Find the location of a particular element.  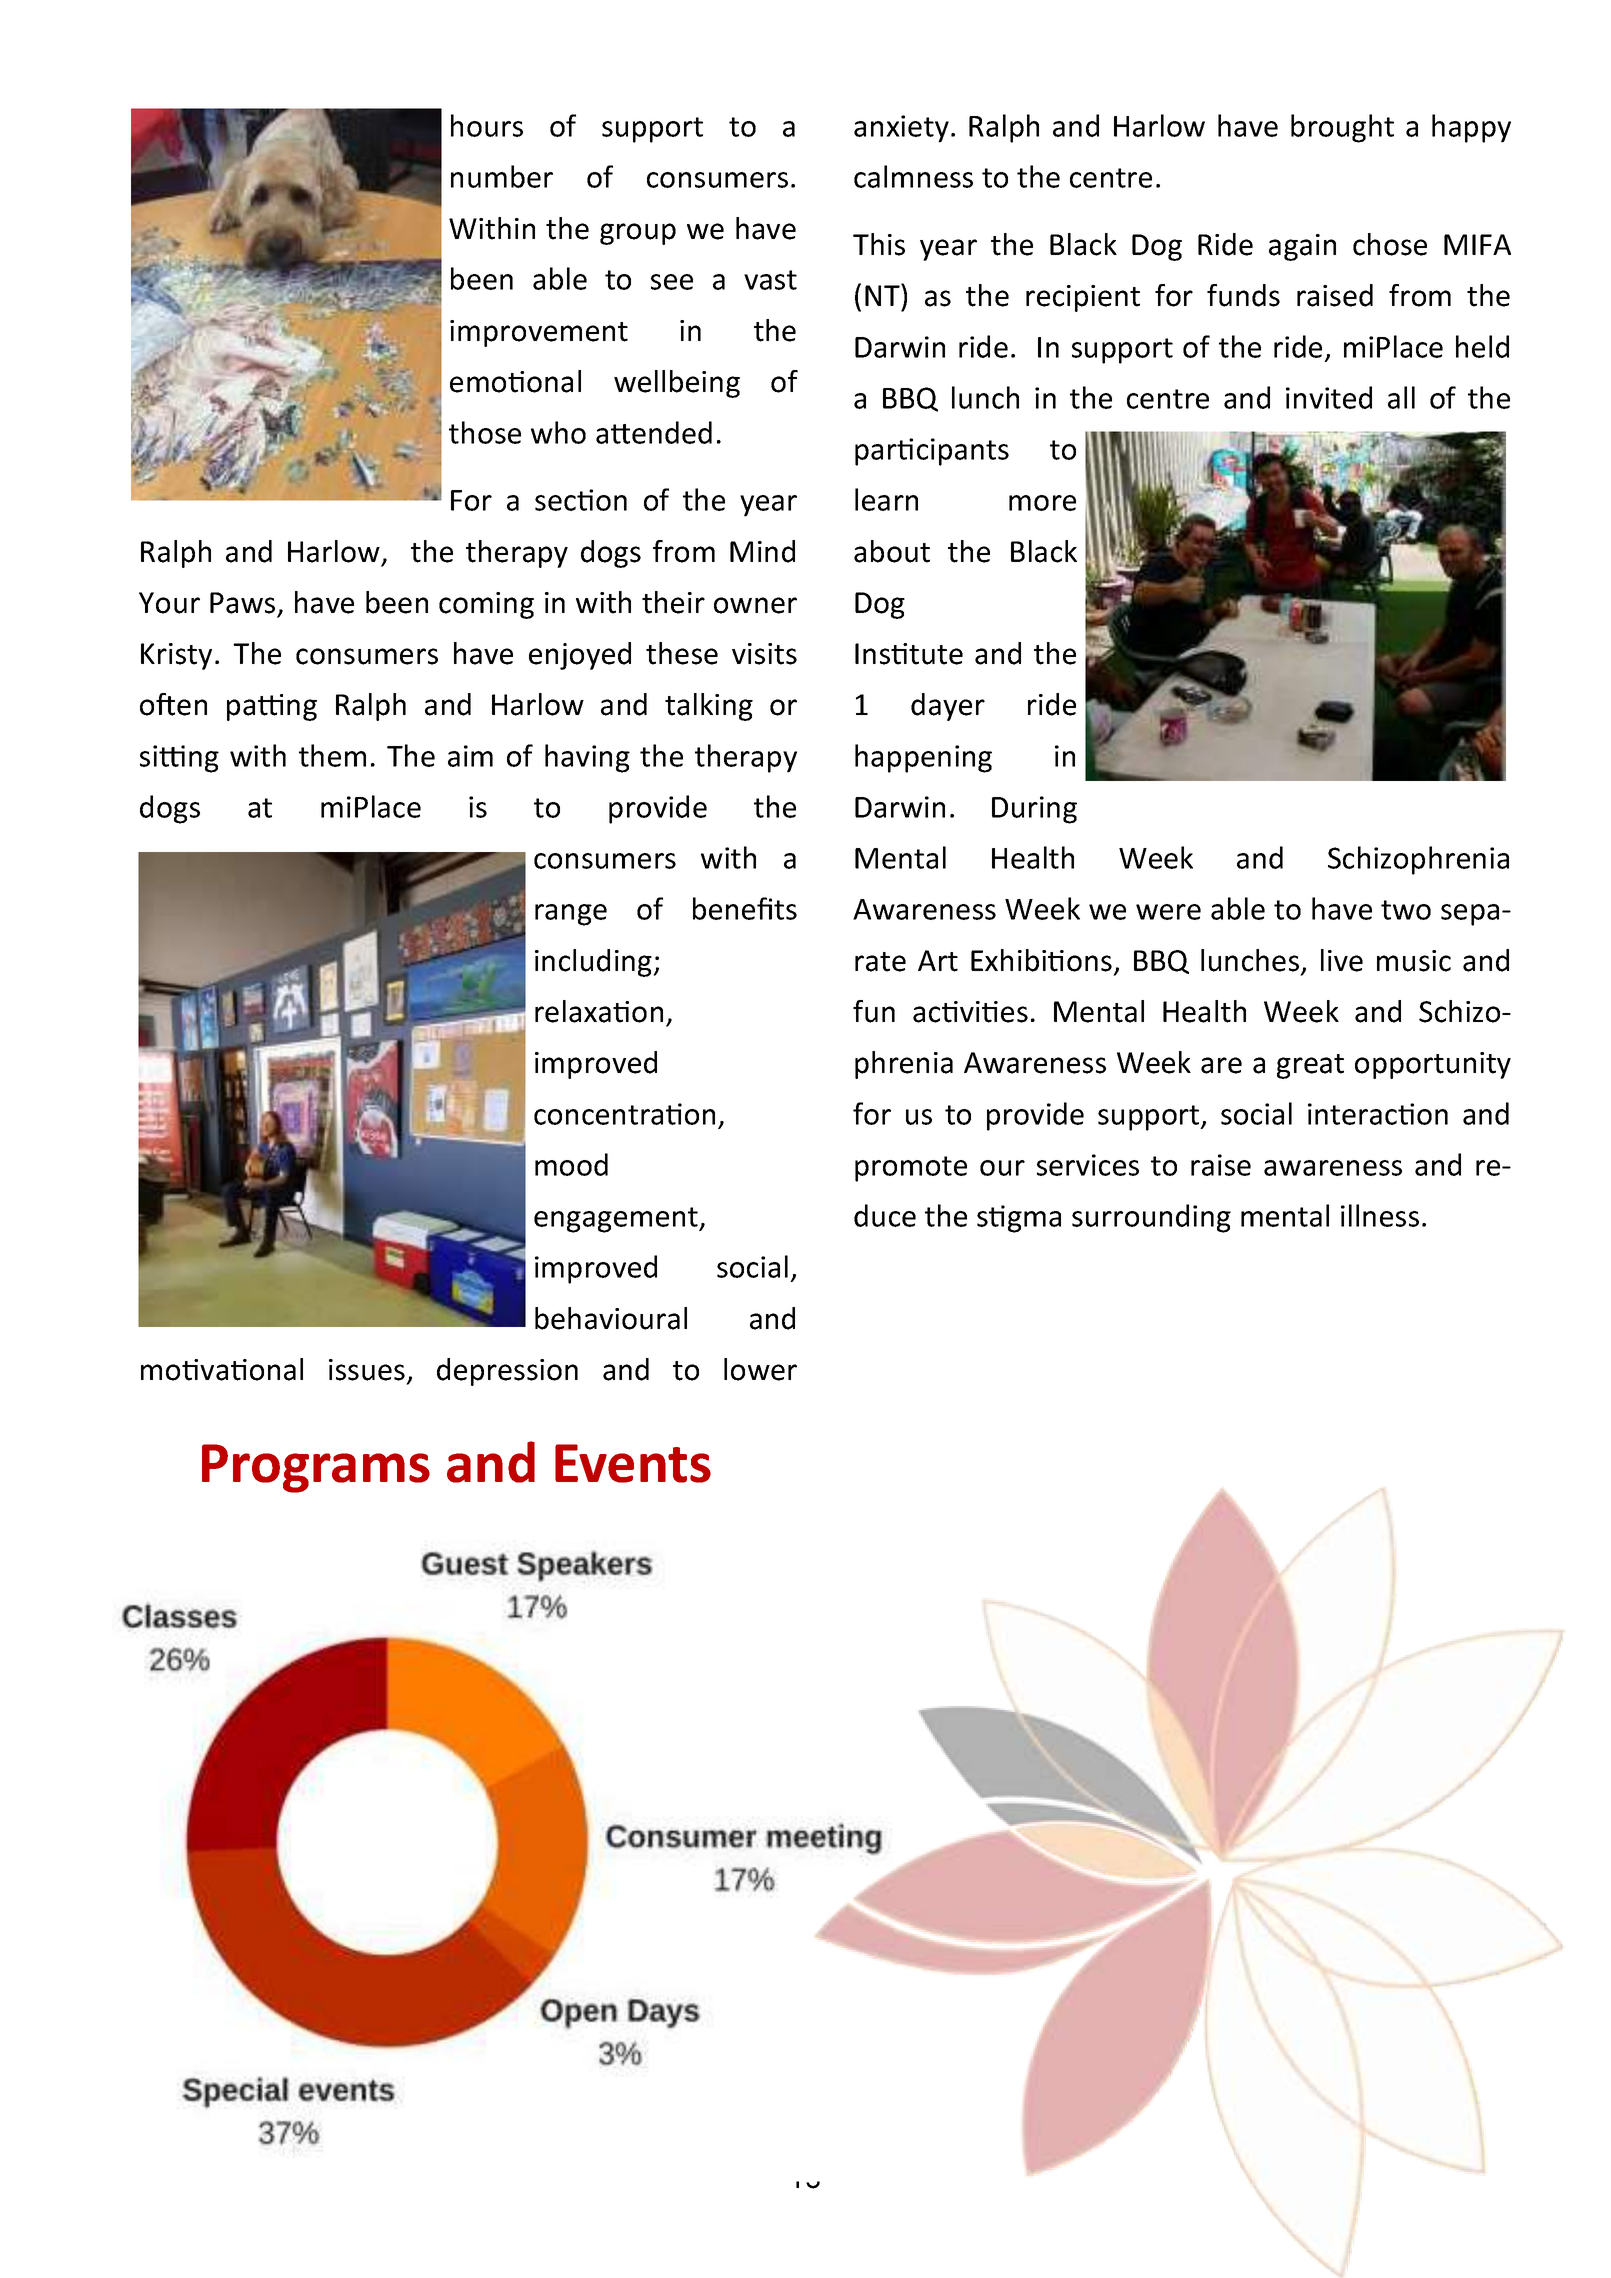

number is located at coordinates (502, 176).
